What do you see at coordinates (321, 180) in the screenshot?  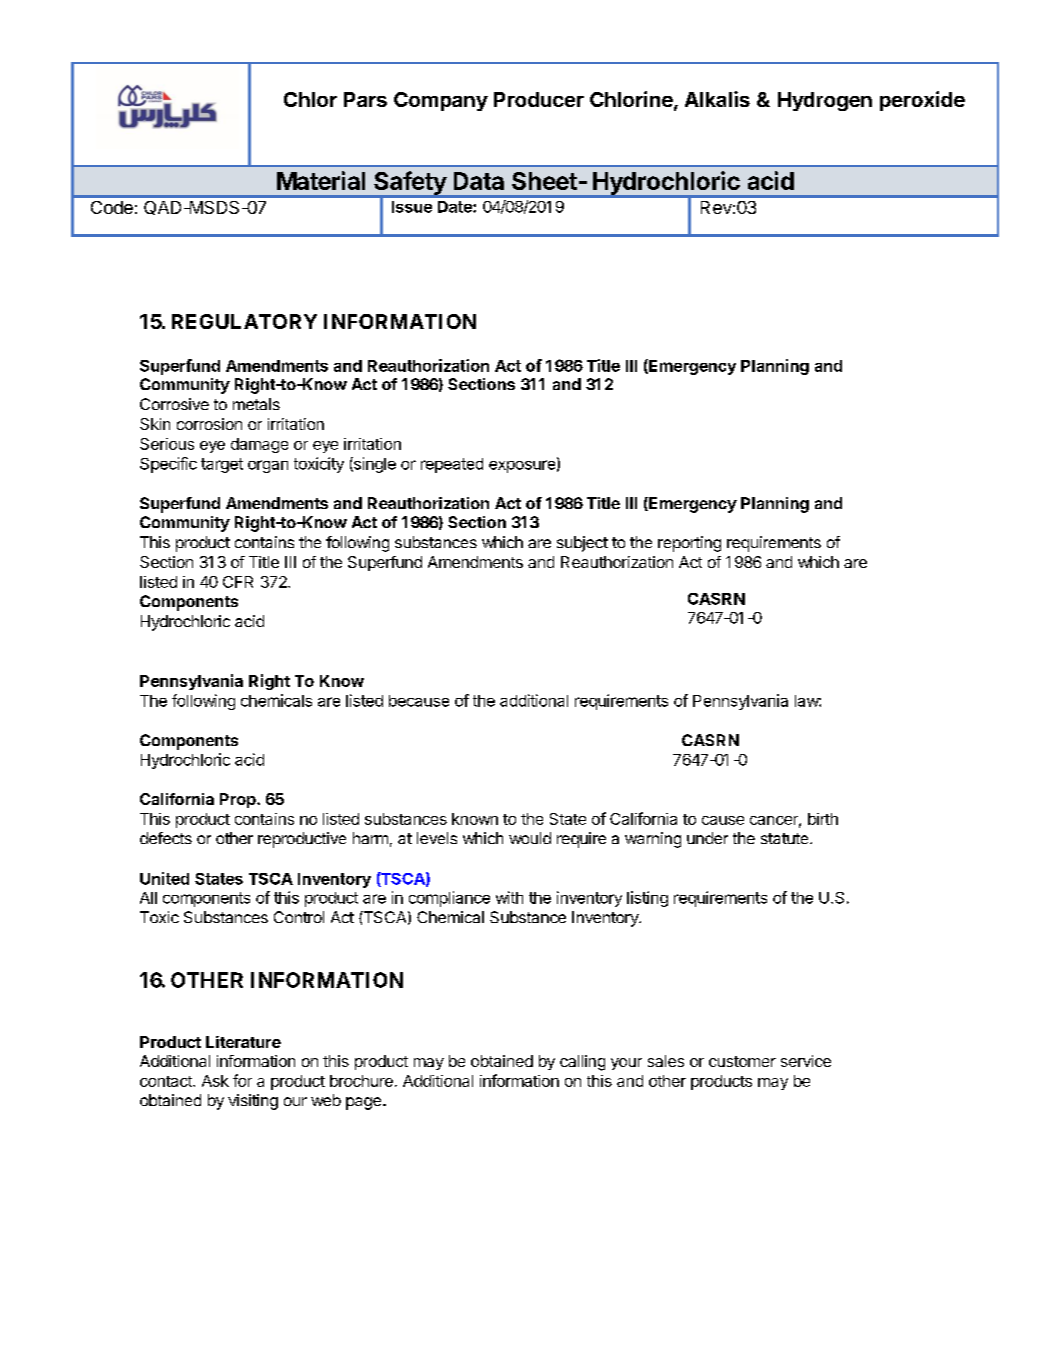 I see `Material` at bounding box center [321, 180].
